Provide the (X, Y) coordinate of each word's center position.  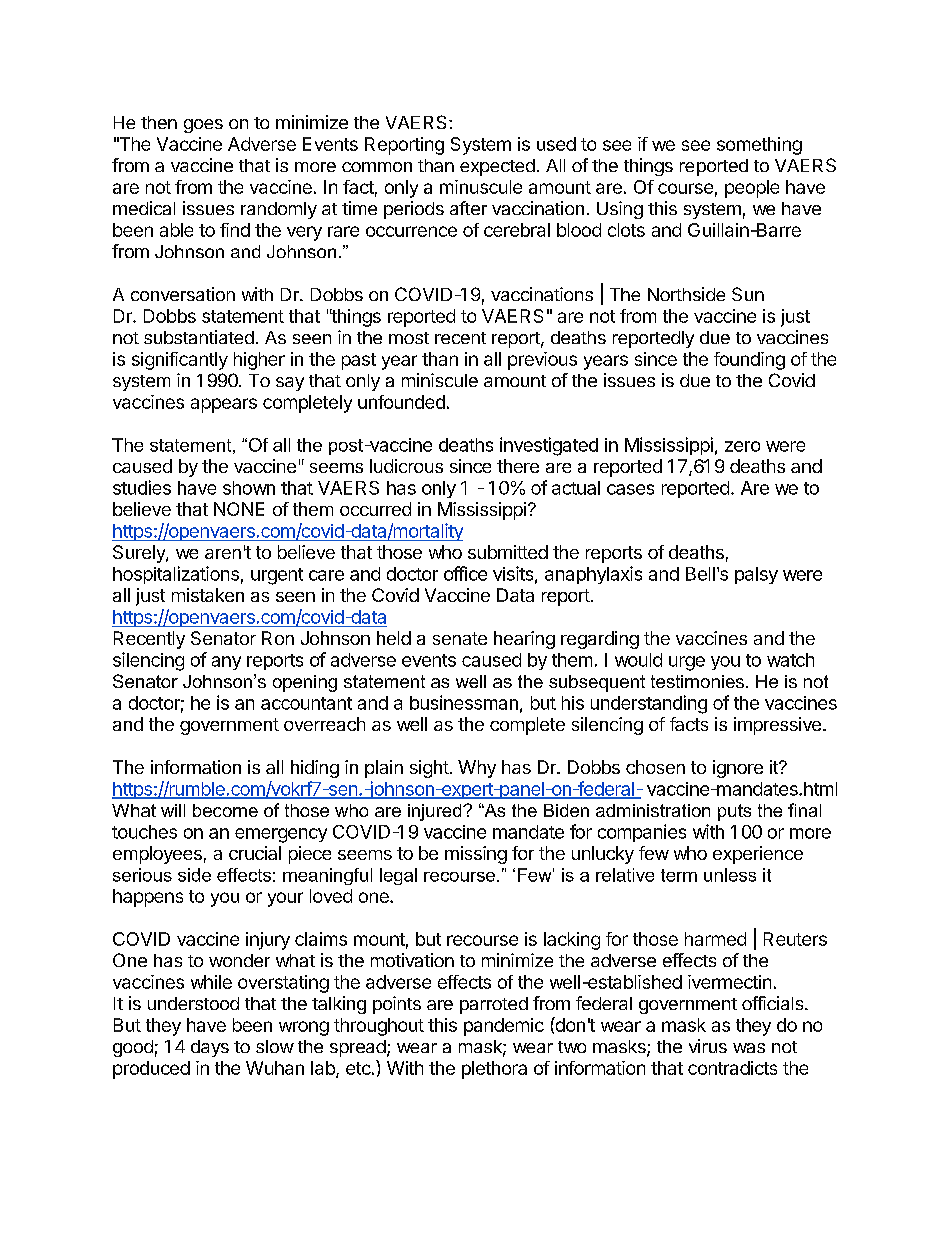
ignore (738, 769)
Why (477, 769)
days (210, 1048)
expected (497, 167)
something (759, 146)
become (225, 810)
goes (203, 126)
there (518, 466)
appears (224, 405)
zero (742, 446)
